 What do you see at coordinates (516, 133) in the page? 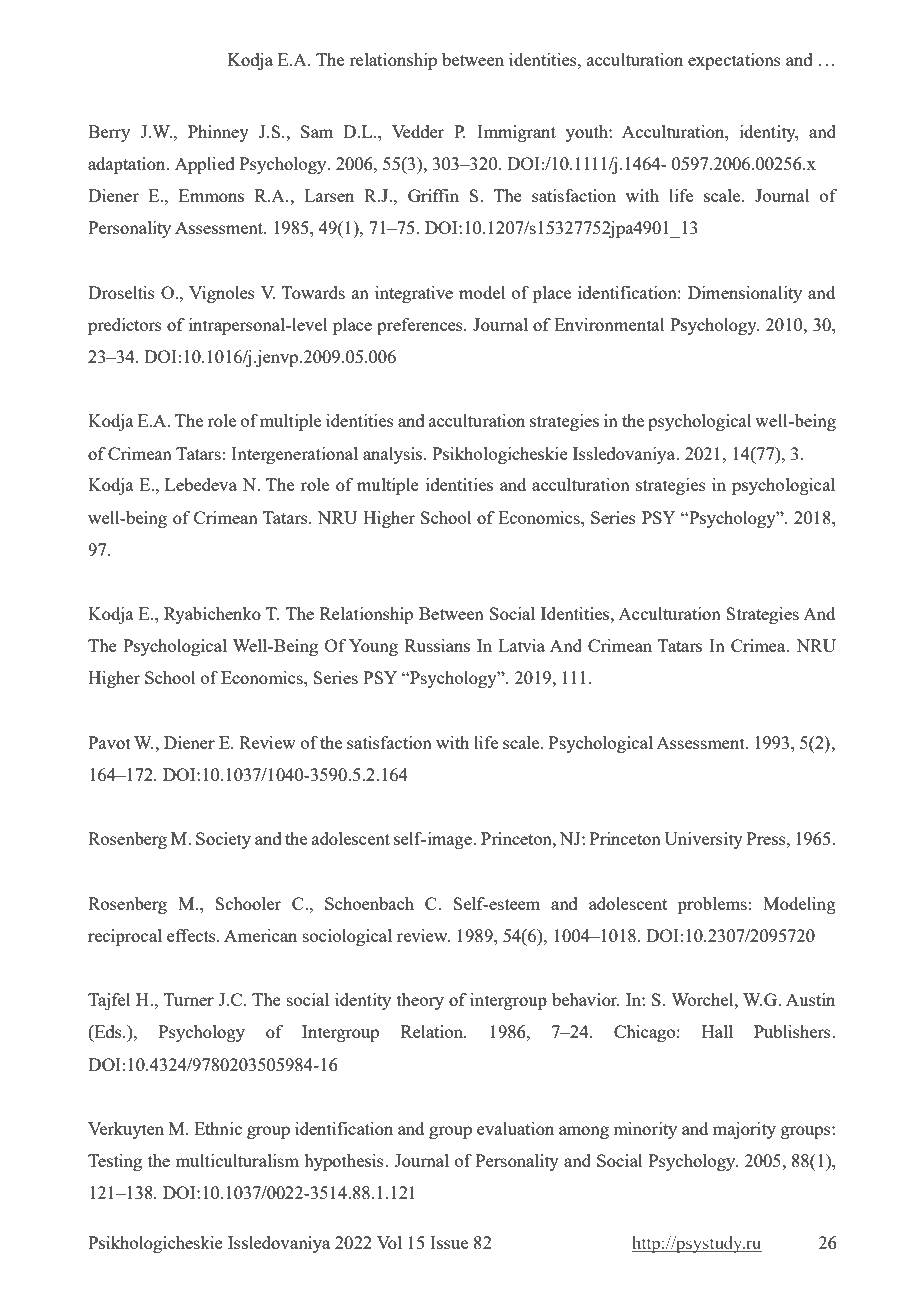
I see `Immigrant` at bounding box center [516, 133].
